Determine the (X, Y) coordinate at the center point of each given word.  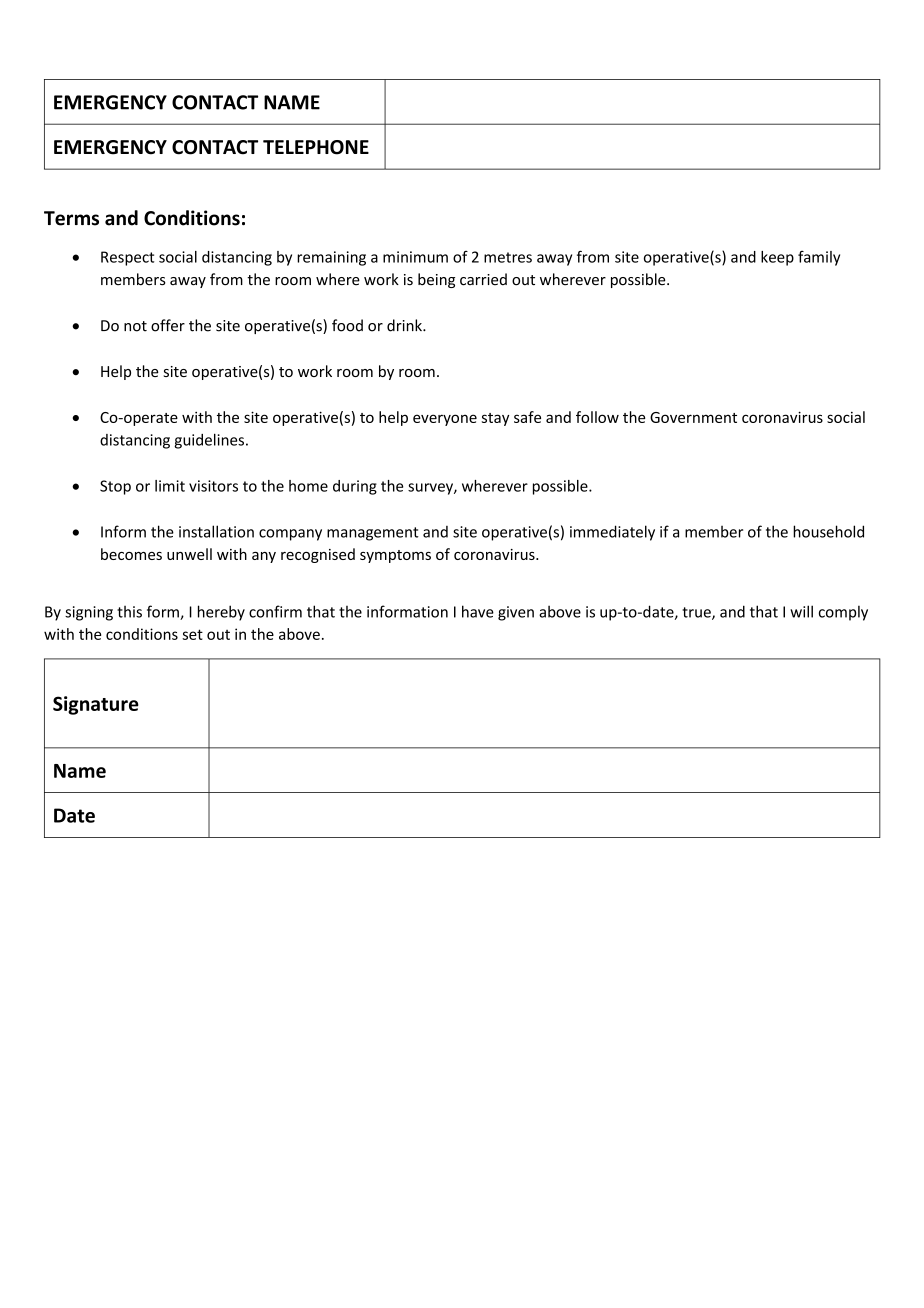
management (373, 534)
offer (168, 325)
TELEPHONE (316, 147)
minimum (415, 257)
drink (405, 325)
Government (693, 417)
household (828, 531)
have (478, 611)
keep (777, 258)
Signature (96, 705)
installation (216, 531)
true (697, 613)
